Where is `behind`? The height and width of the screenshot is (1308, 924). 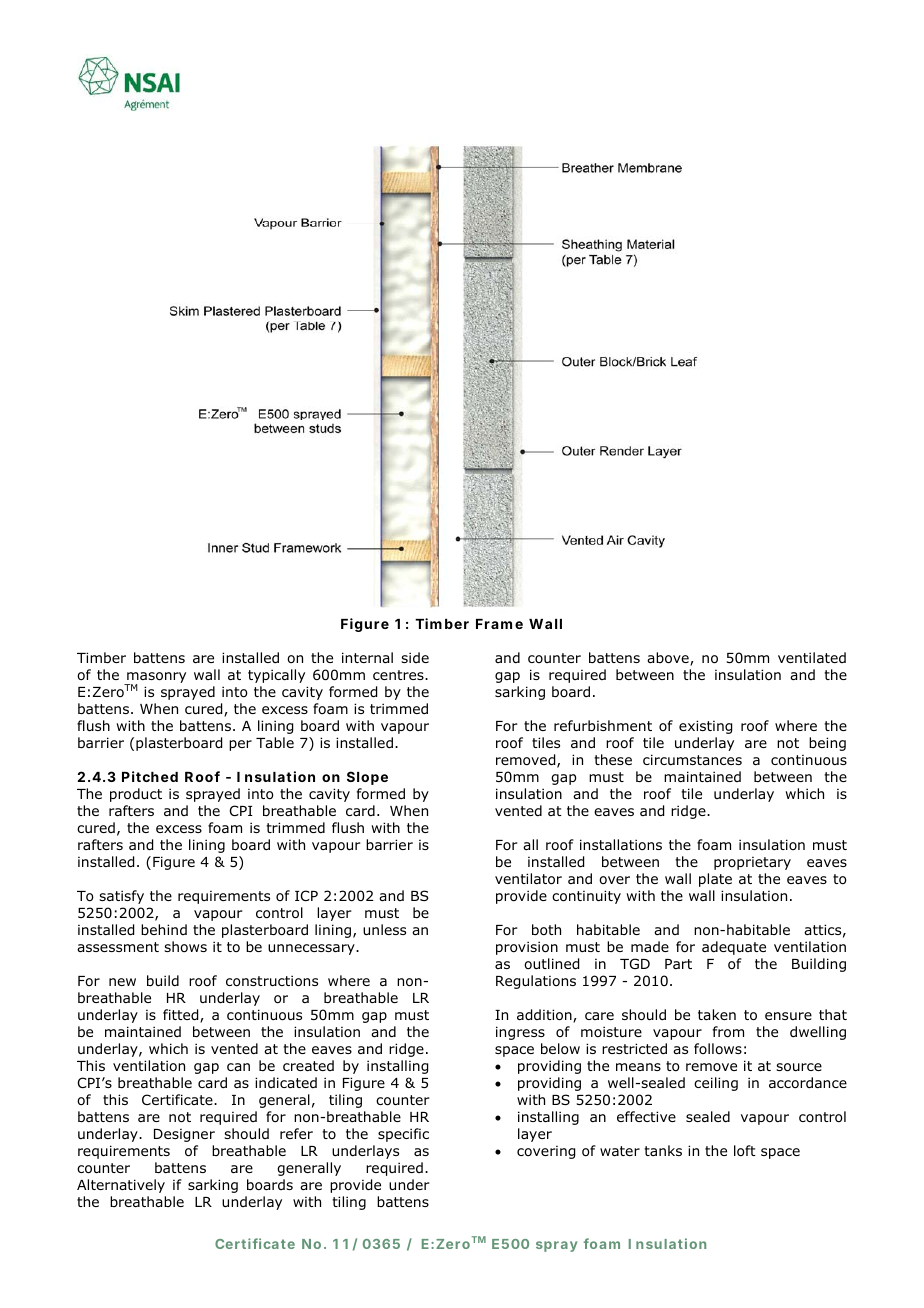
behind is located at coordinates (164, 929).
